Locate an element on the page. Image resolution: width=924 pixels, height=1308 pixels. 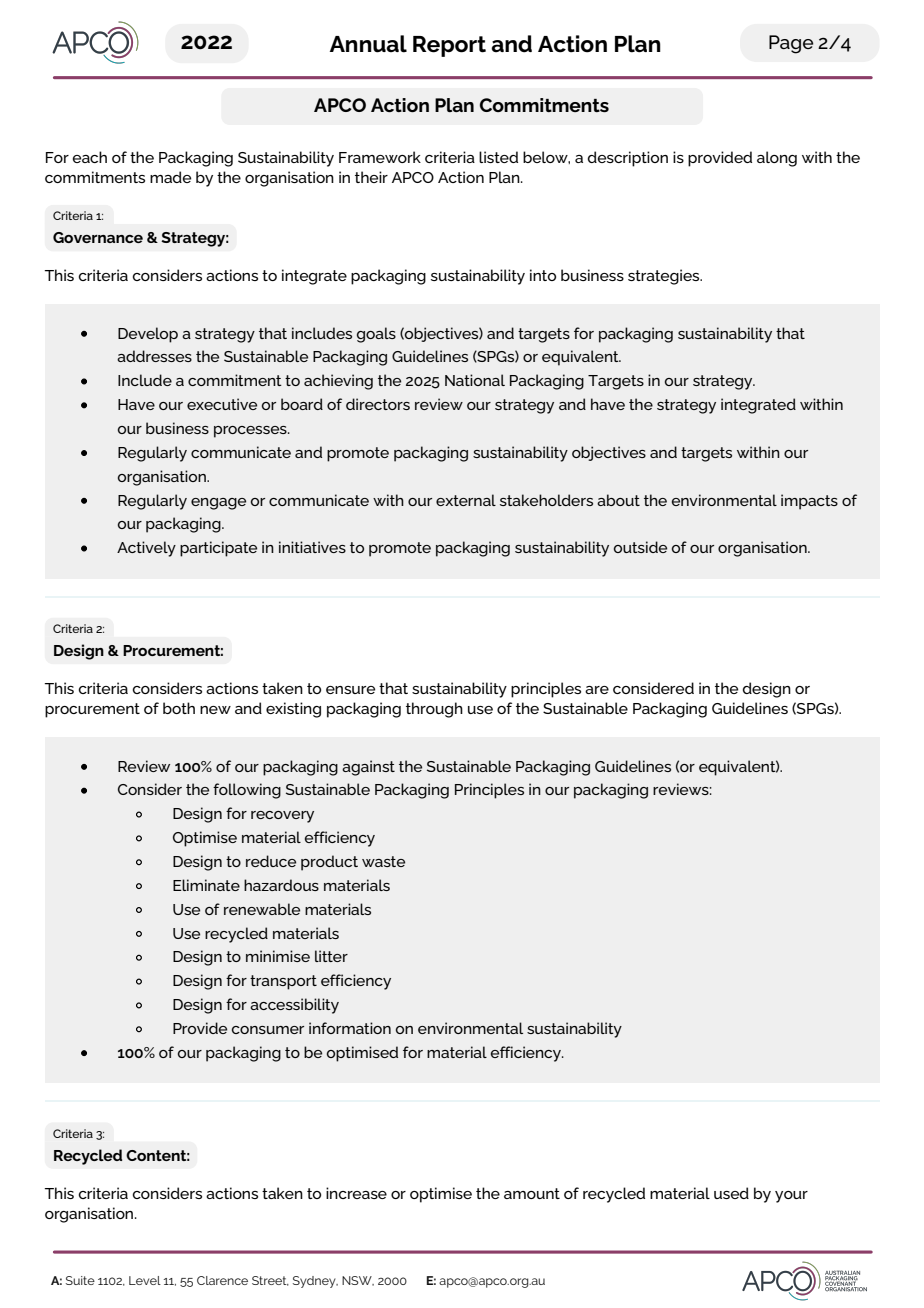
through is located at coordinates (434, 710).
